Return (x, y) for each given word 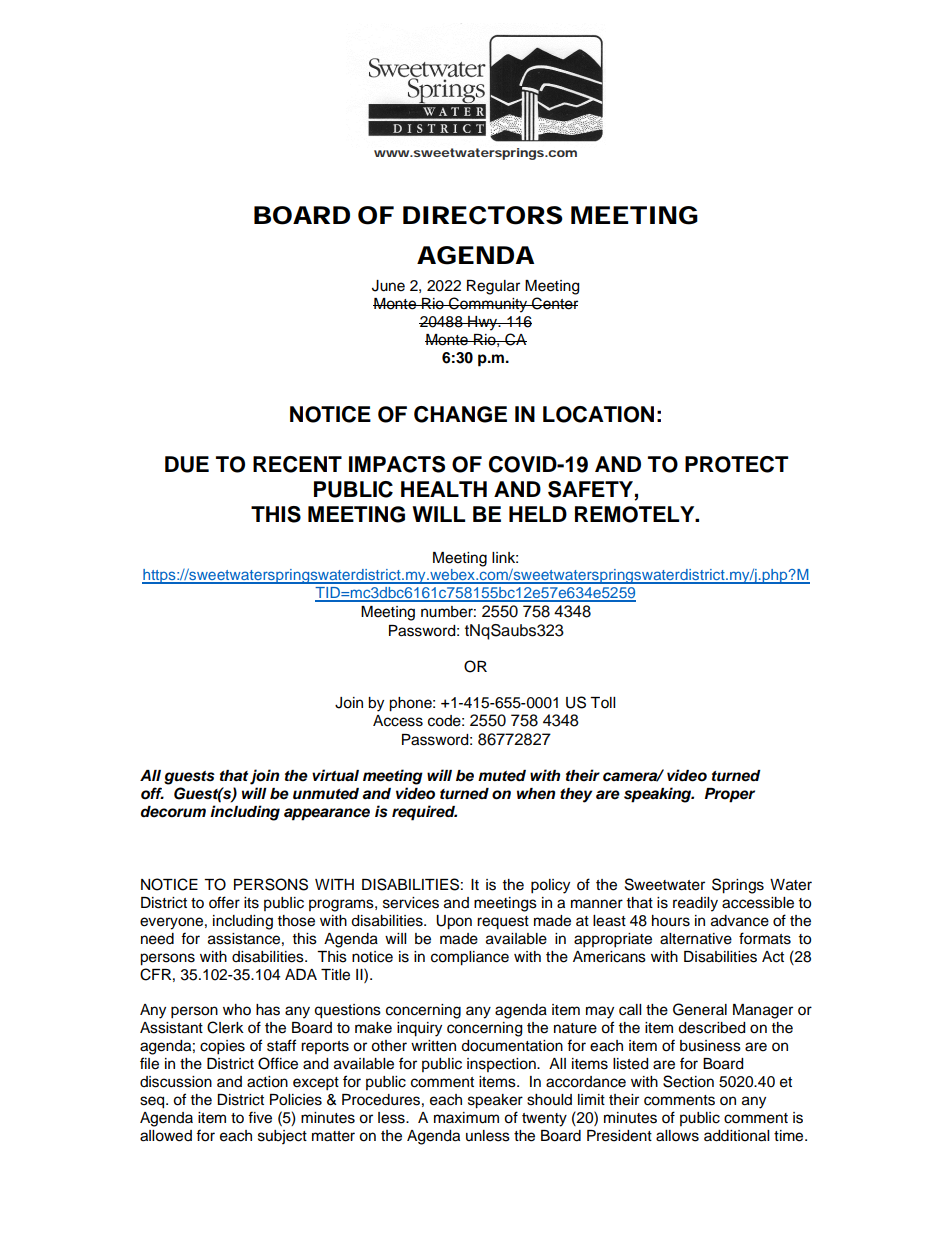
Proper (730, 795)
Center (554, 303)
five (260, 1117)
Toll (602, 703)
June (388, 286)
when (536, 794)
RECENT (297, 464)
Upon (454, 922)
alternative (696, 939)
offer (224, 902)
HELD (538, 514)
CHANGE (460, 414)
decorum (173, 812)
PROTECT (736, 464)
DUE (187, 464)
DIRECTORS (483, 215)
